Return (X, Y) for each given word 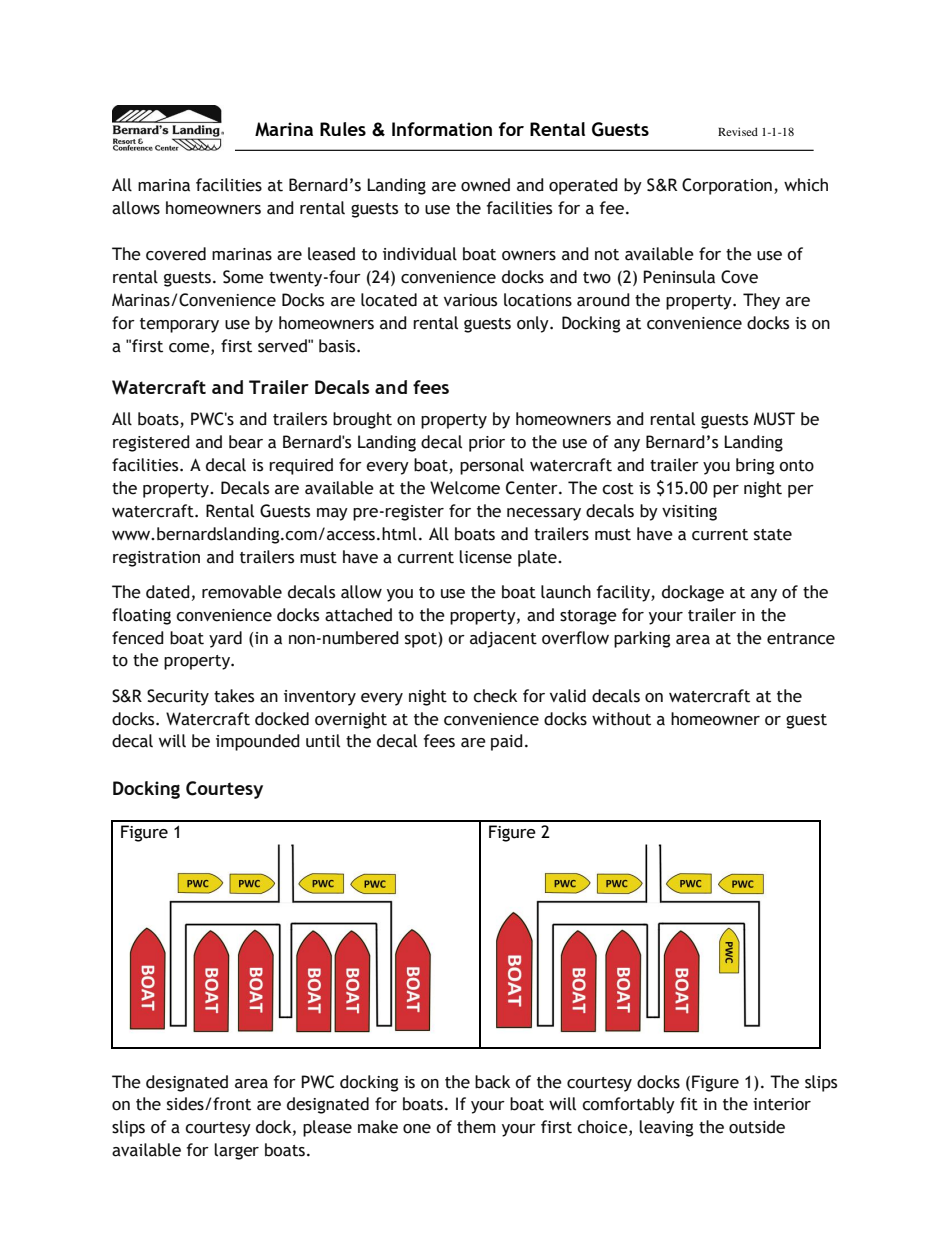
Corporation (727, 186)
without (621, 719)
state (773, 535)
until (323, 741)
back (492, 1082)
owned (485, 185)
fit (689, 1104)
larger (236, 1151)
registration (156, 559)
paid (507, 742)
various (470, 300)
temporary (179, 325)
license (485, 557)
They (761, 301)
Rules (343, 129)
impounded (258, 742)
